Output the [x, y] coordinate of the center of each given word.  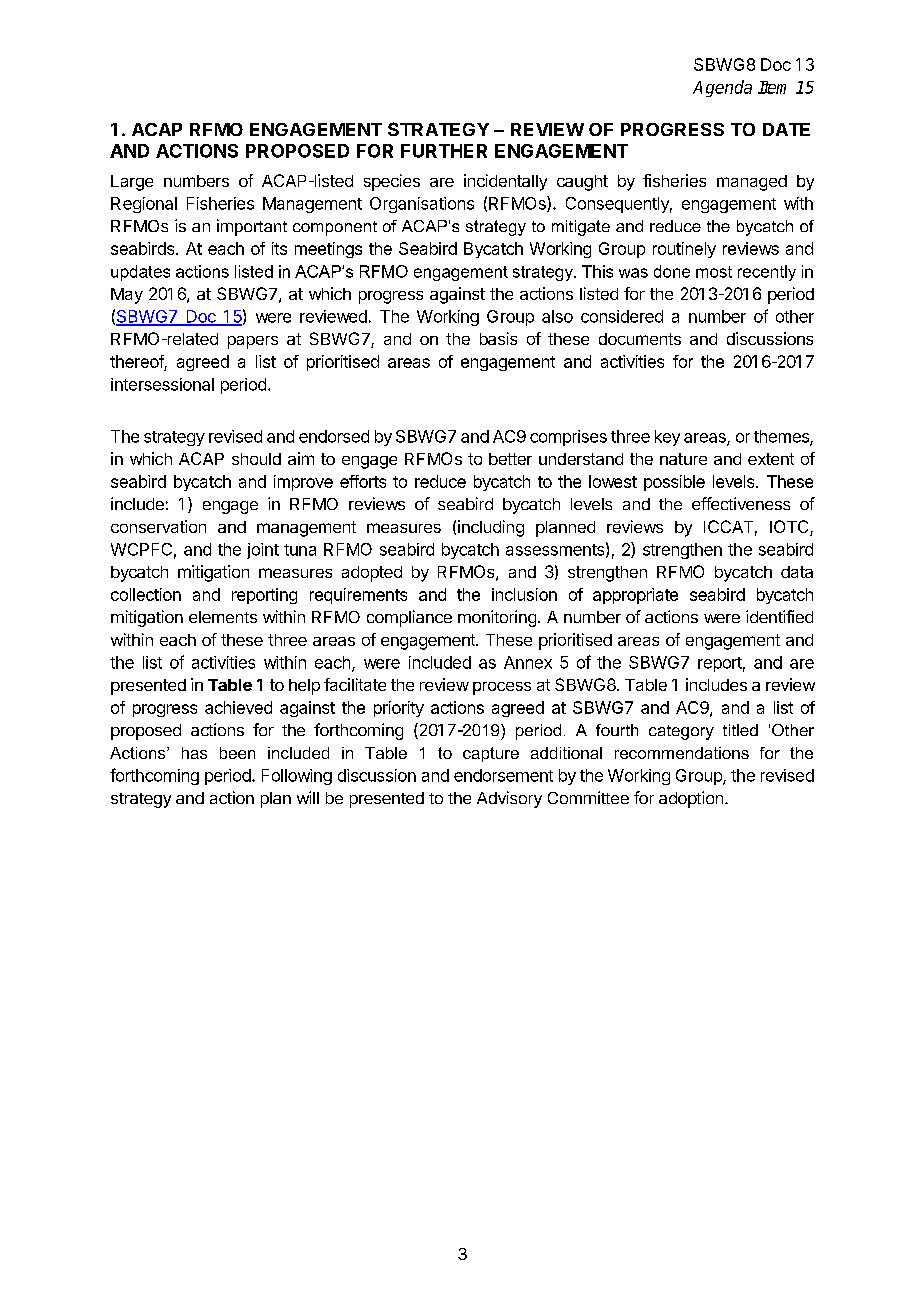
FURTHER [444, 151]
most [714, 272]
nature [683, 459]
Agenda [722, 88]
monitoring [497, 618]
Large [132, 183]
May [127, 296]
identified [779, 616]
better [510, 459]
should [256, 459]
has [194, 753]
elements [223, 617]
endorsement [503, 775]
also [557, 316]
